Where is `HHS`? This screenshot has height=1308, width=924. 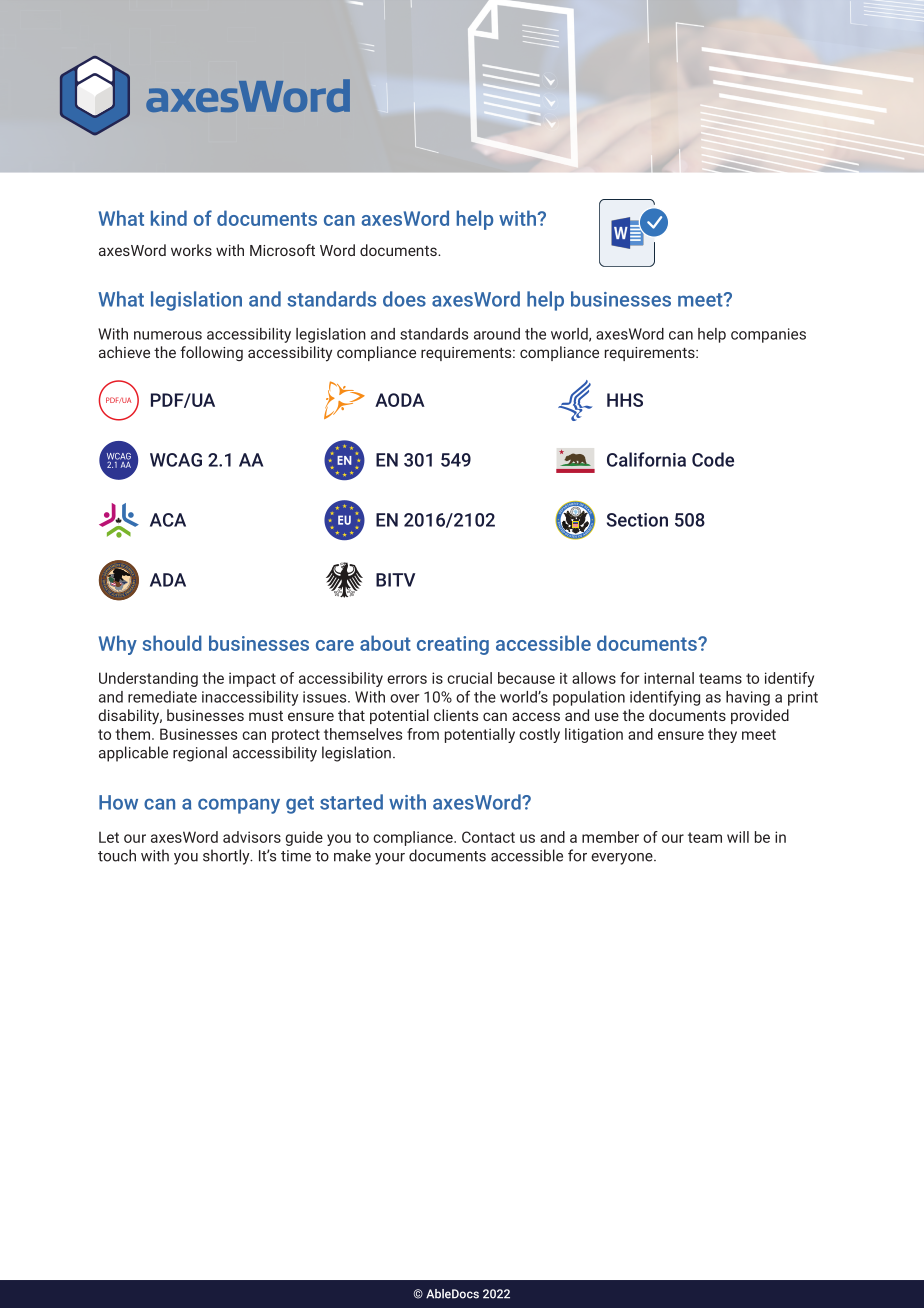 HHS is located at coordinates (625, 400).
